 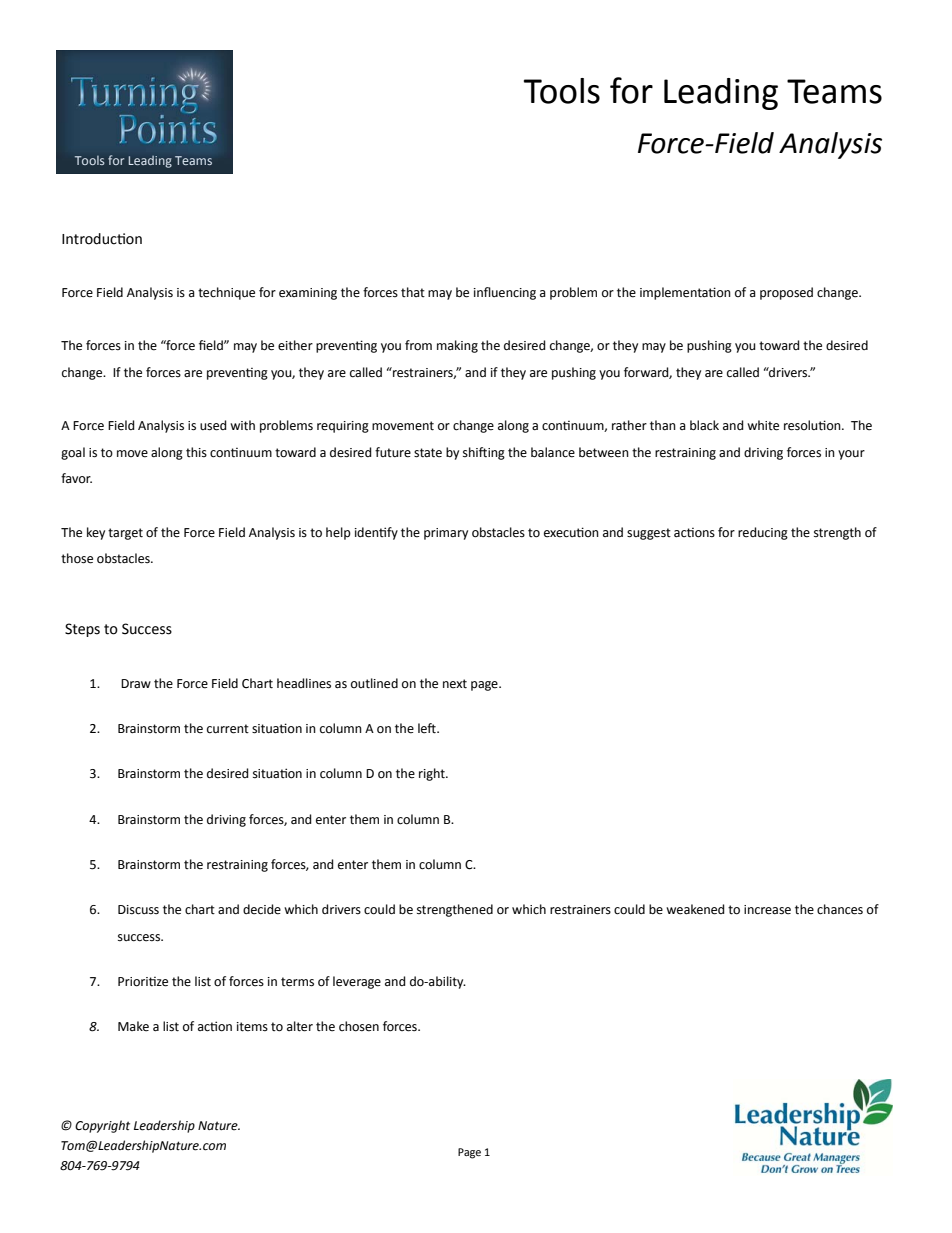 I want to click on state, so click(x=428, y=453).
